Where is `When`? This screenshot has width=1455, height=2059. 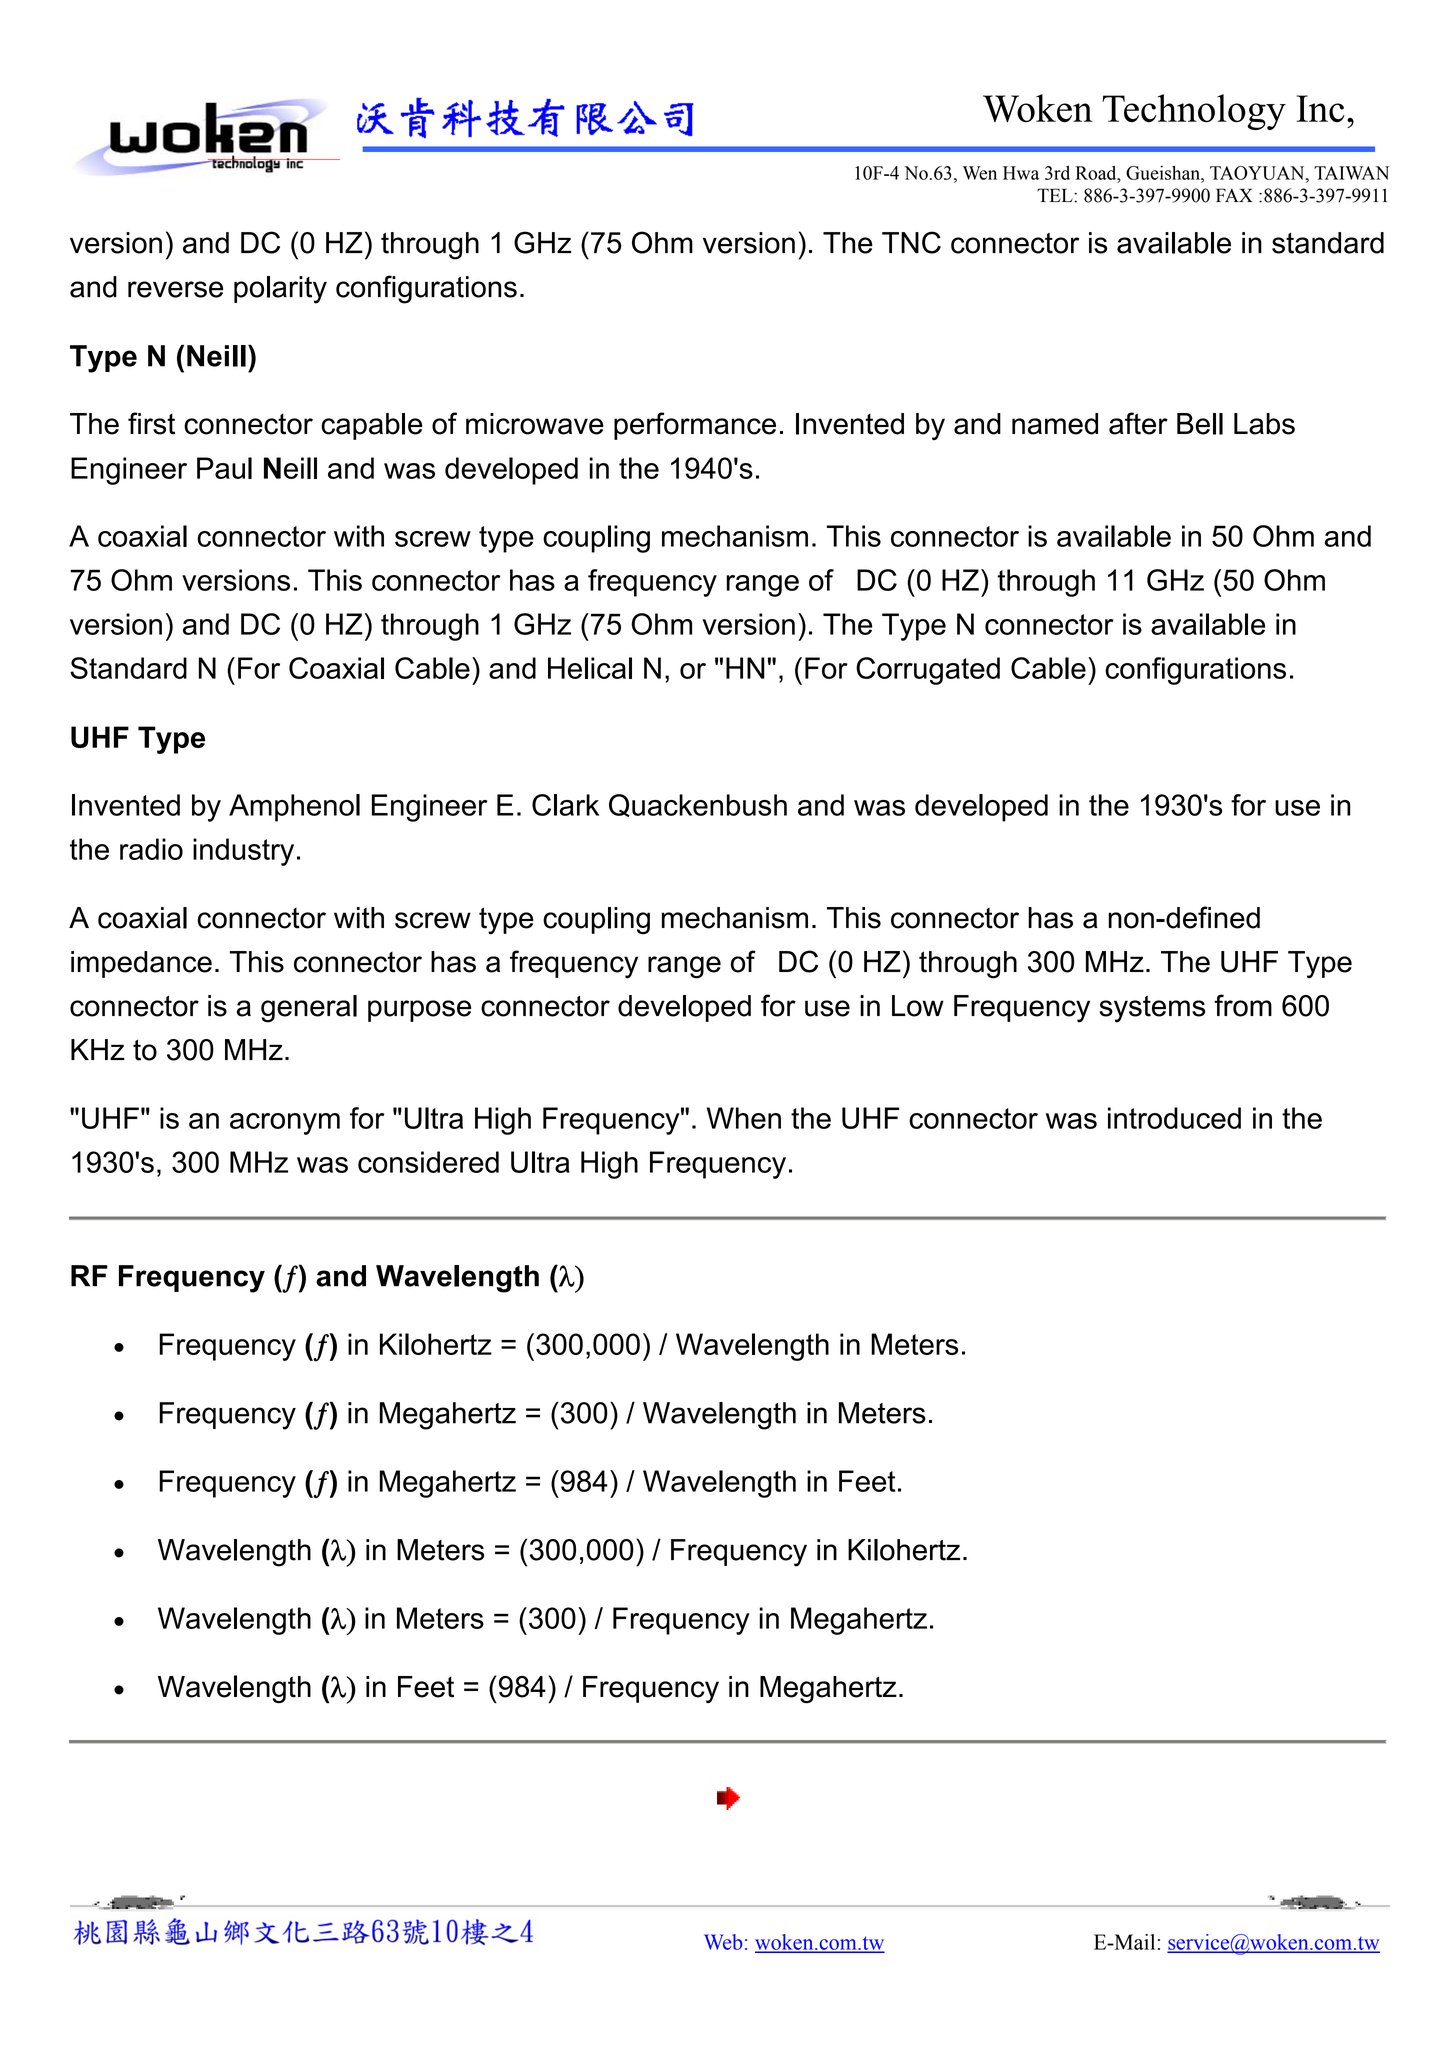
When is located at coordinates (744, 1118).
